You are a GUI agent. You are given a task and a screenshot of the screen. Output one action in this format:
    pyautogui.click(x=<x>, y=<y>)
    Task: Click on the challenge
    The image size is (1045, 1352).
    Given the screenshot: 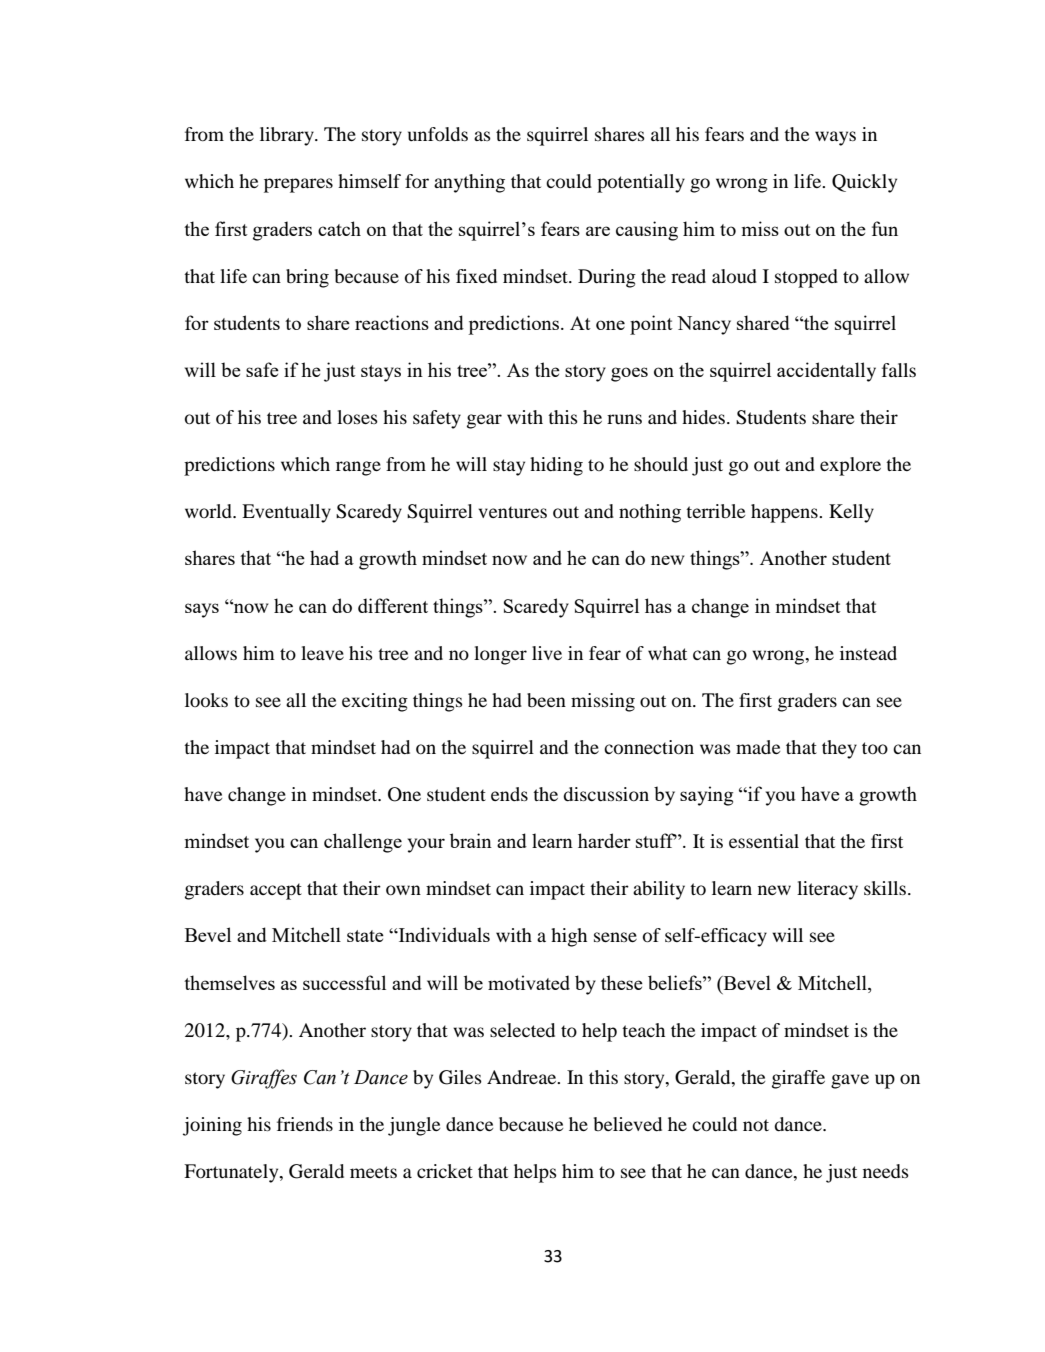 What is the action you would take?
    pyautogui.click(x=363, y=843)
